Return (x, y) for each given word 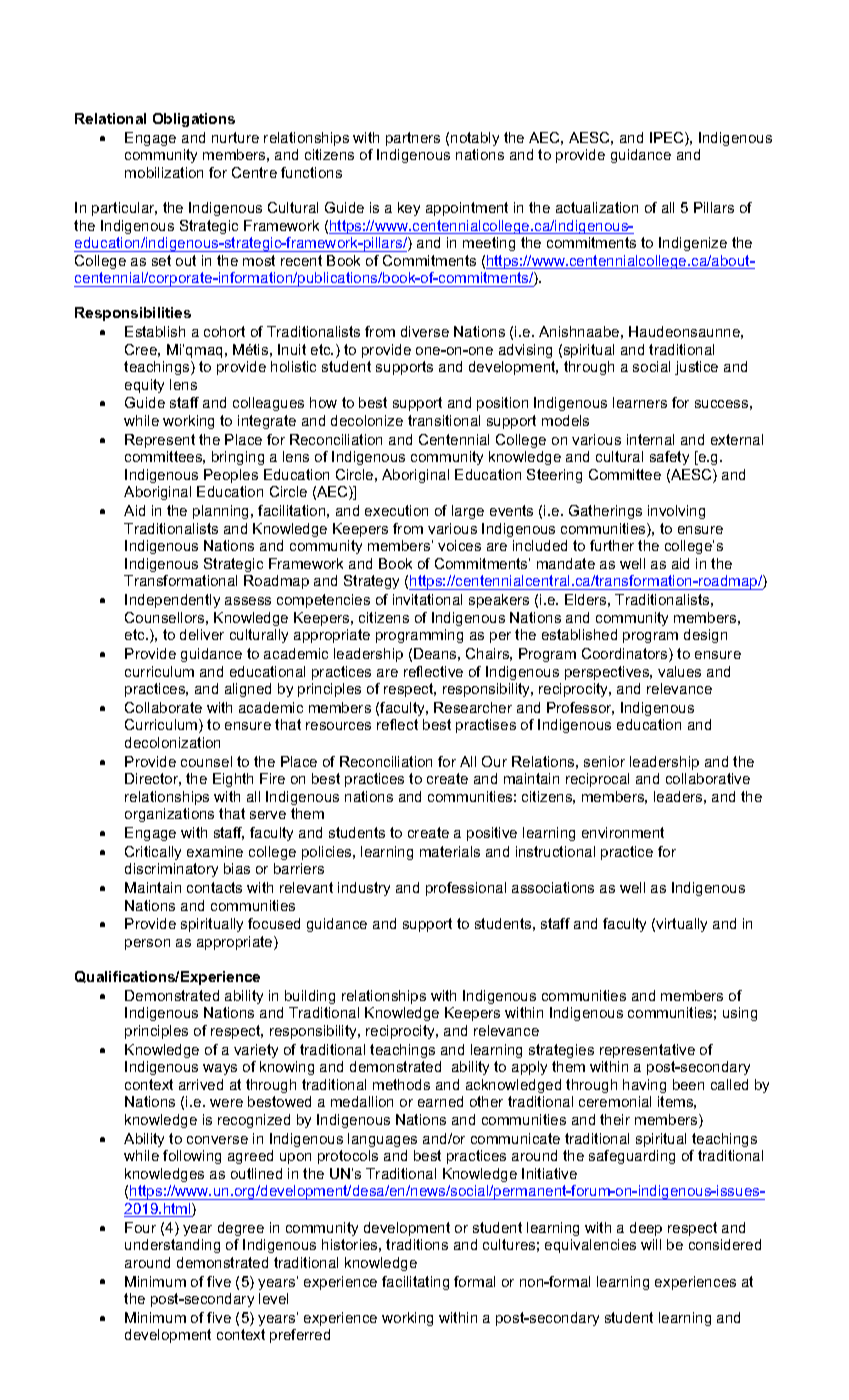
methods (401, 1084)
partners (413, 139)
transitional (444, 420)
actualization (597, 207)
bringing (238, 458)
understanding (172, 1246)
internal (650, 439)
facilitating (415, 1283)
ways (220, 1069)
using (740, 1014)
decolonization (172, 742)
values (679, 671)
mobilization (164, 172)
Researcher (473, 707)
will (651, 1244)
